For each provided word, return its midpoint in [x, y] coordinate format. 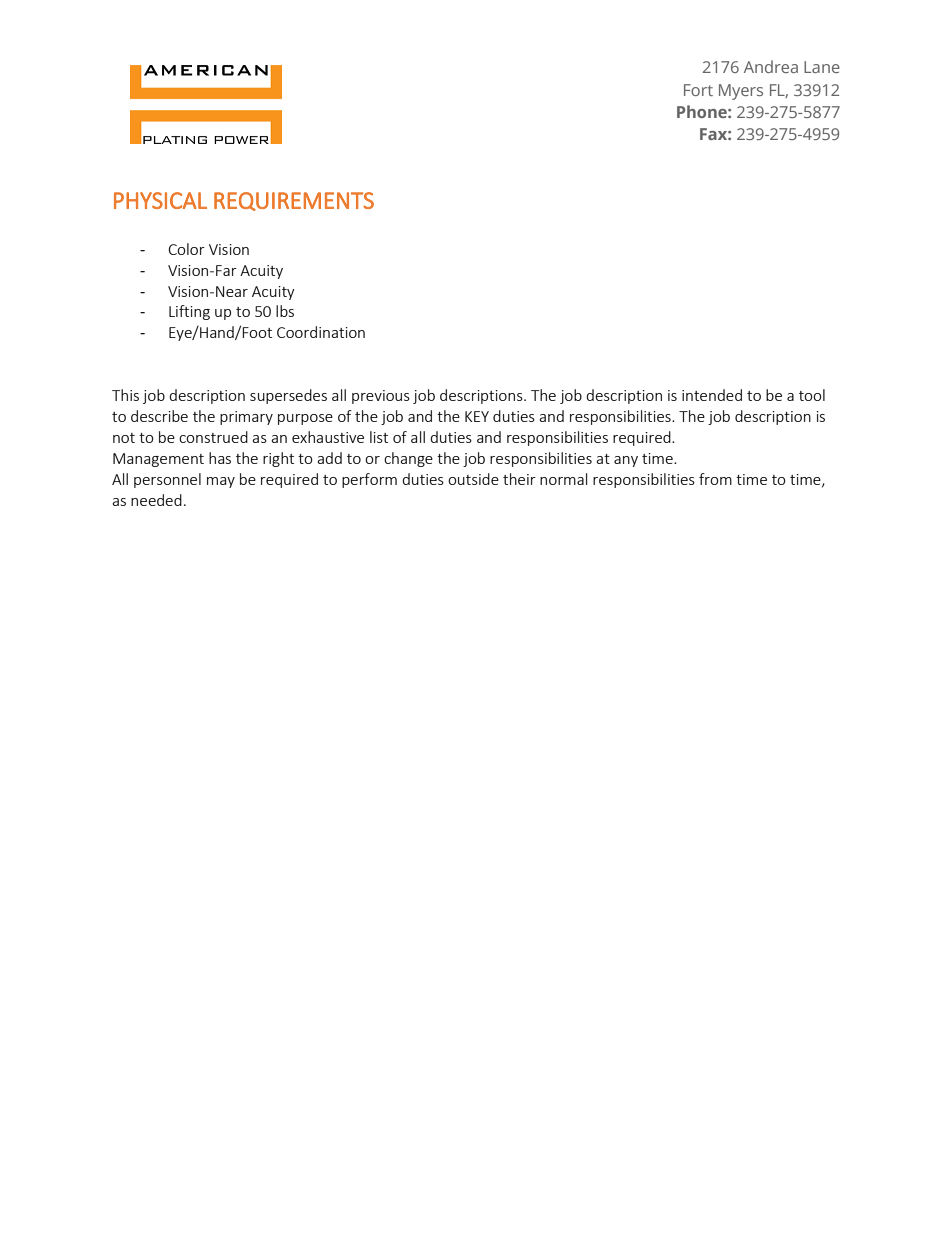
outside [473, 479]
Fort [698, 90]
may [221, 482]
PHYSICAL [160, 200]
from [715, 479]
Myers [741, 92]
